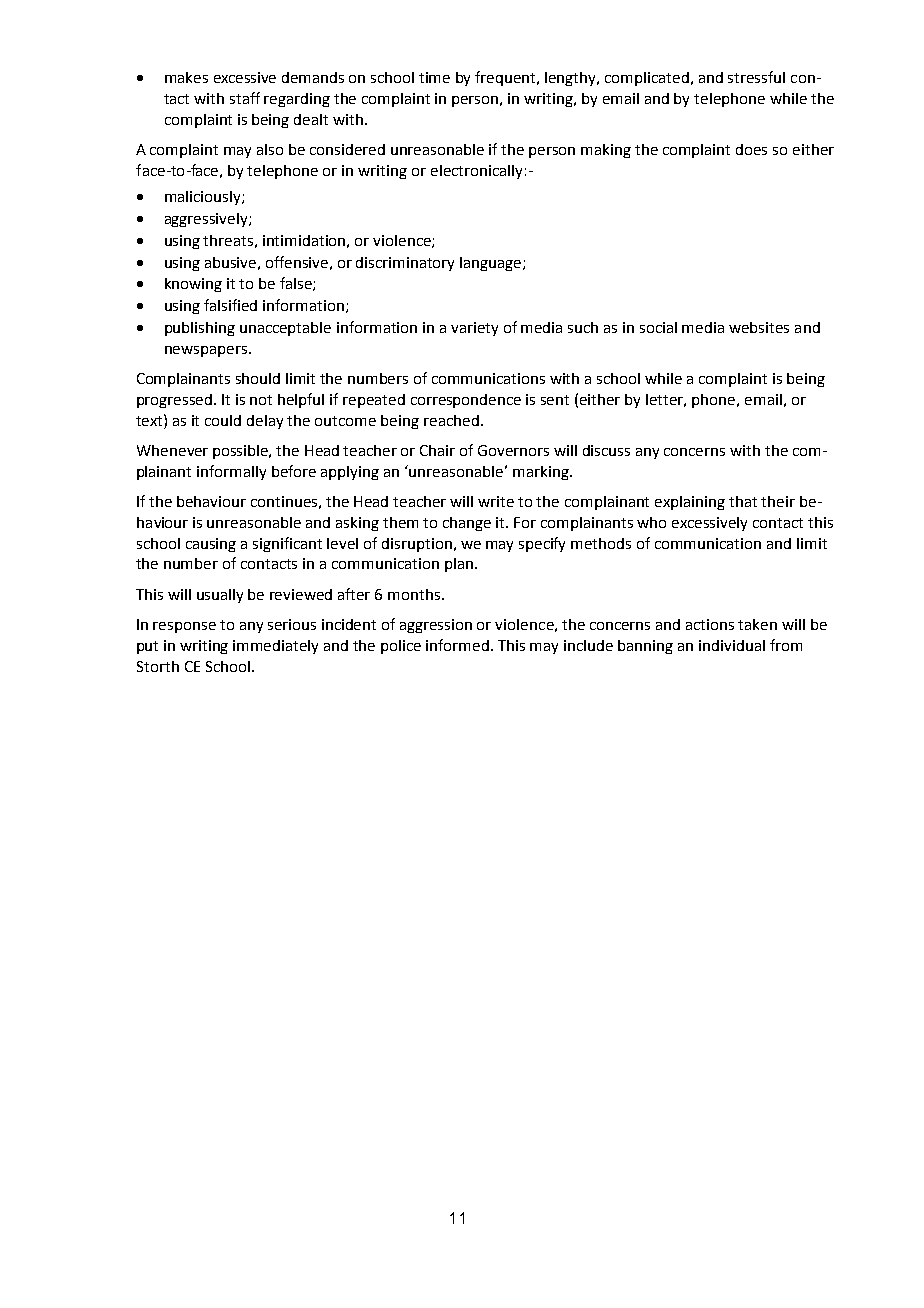  What do you see at coordinates (492, 264) in the page?
I see `language` at bounding box center [492, 264].
